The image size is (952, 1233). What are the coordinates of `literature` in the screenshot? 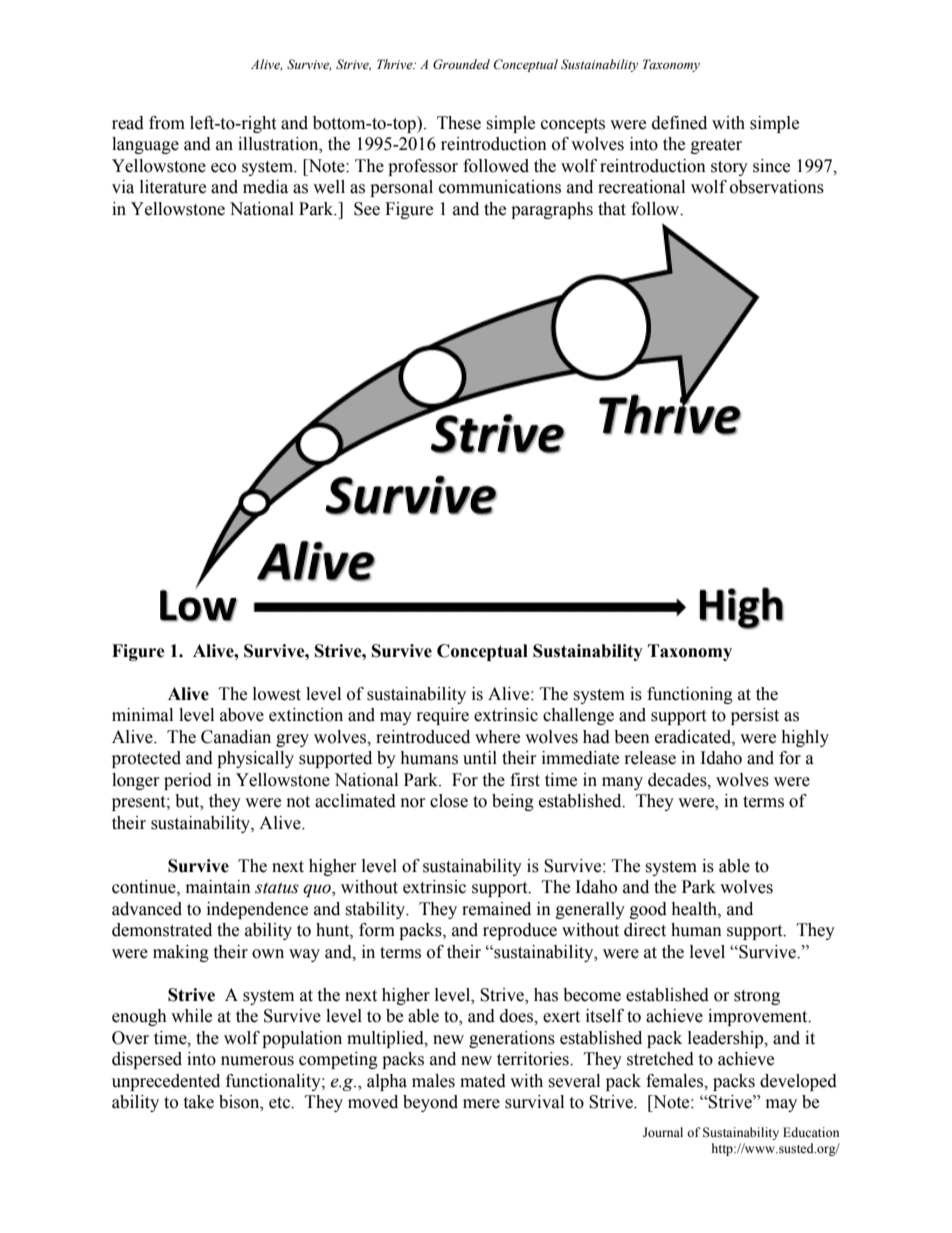 It's located at (173, 187).
